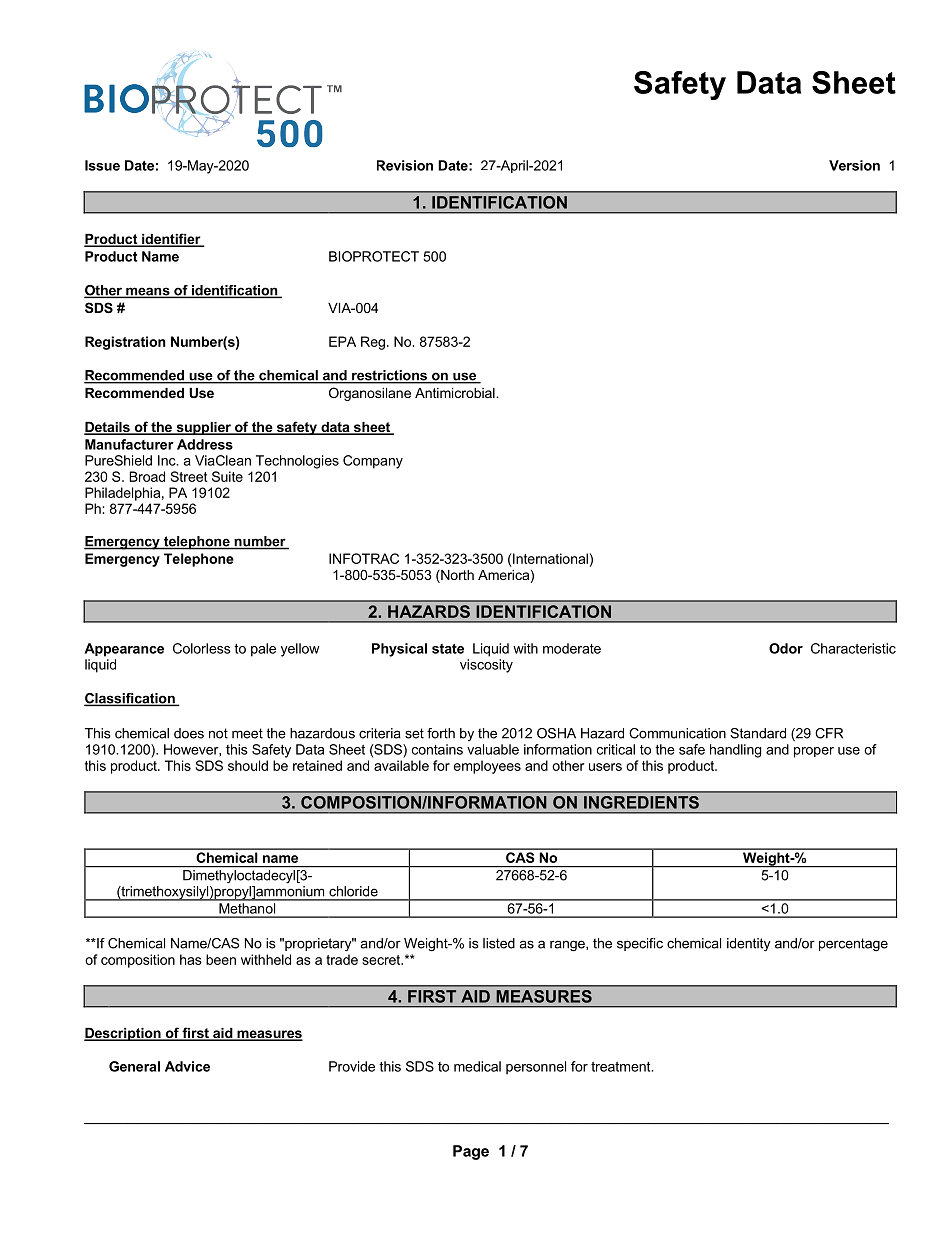 This screenshot has width=952, height=1233. Describe the element at coordinates (622, 1067) in the screenshot. I see `treatment` at that location.
